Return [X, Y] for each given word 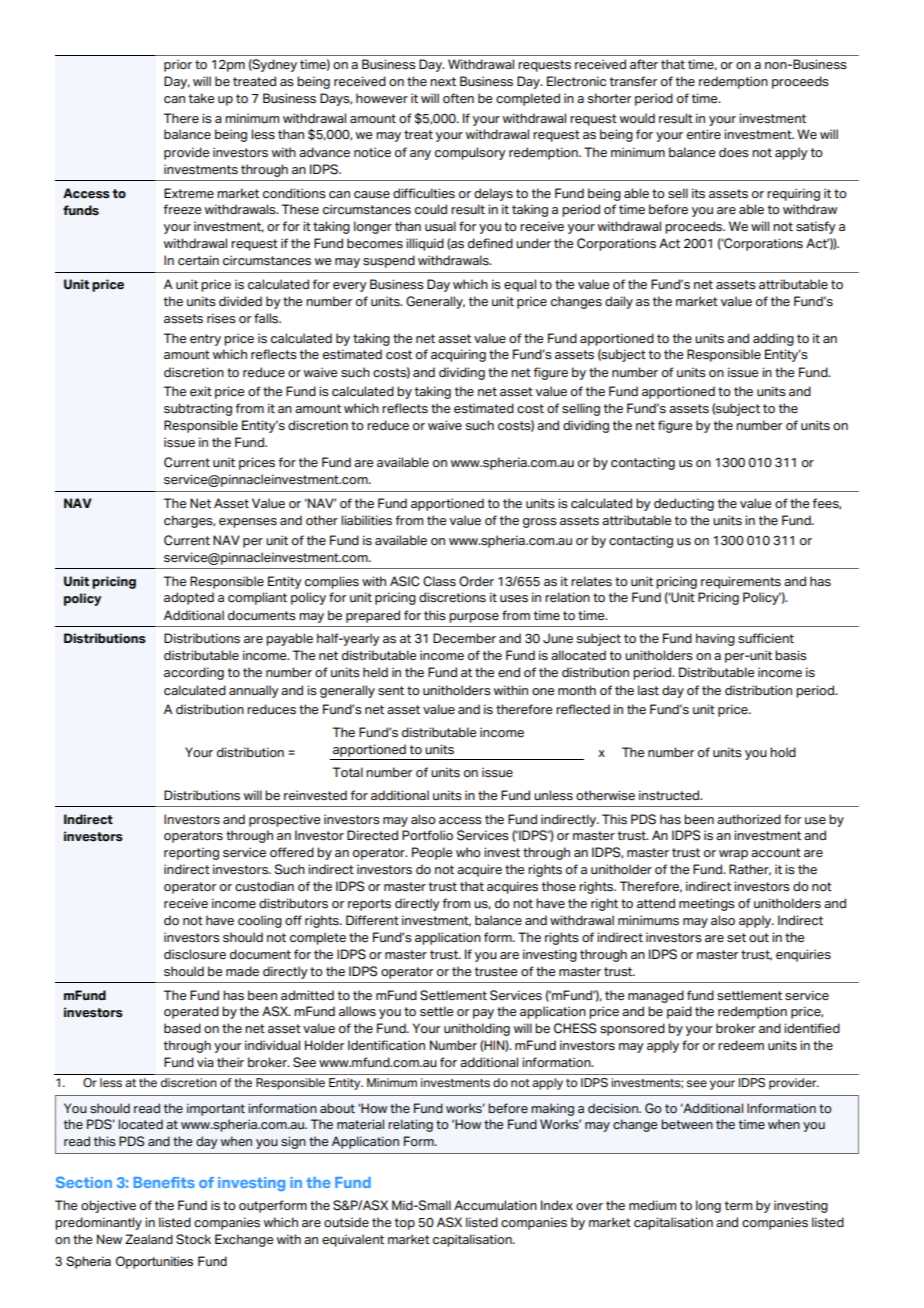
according [194, 673]
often [458, 98]
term [738, 1206]
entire [704, 134]
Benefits [164, 1182]
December [464, 638]
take [201, 98]
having [715, 639]
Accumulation [495, 1205]
